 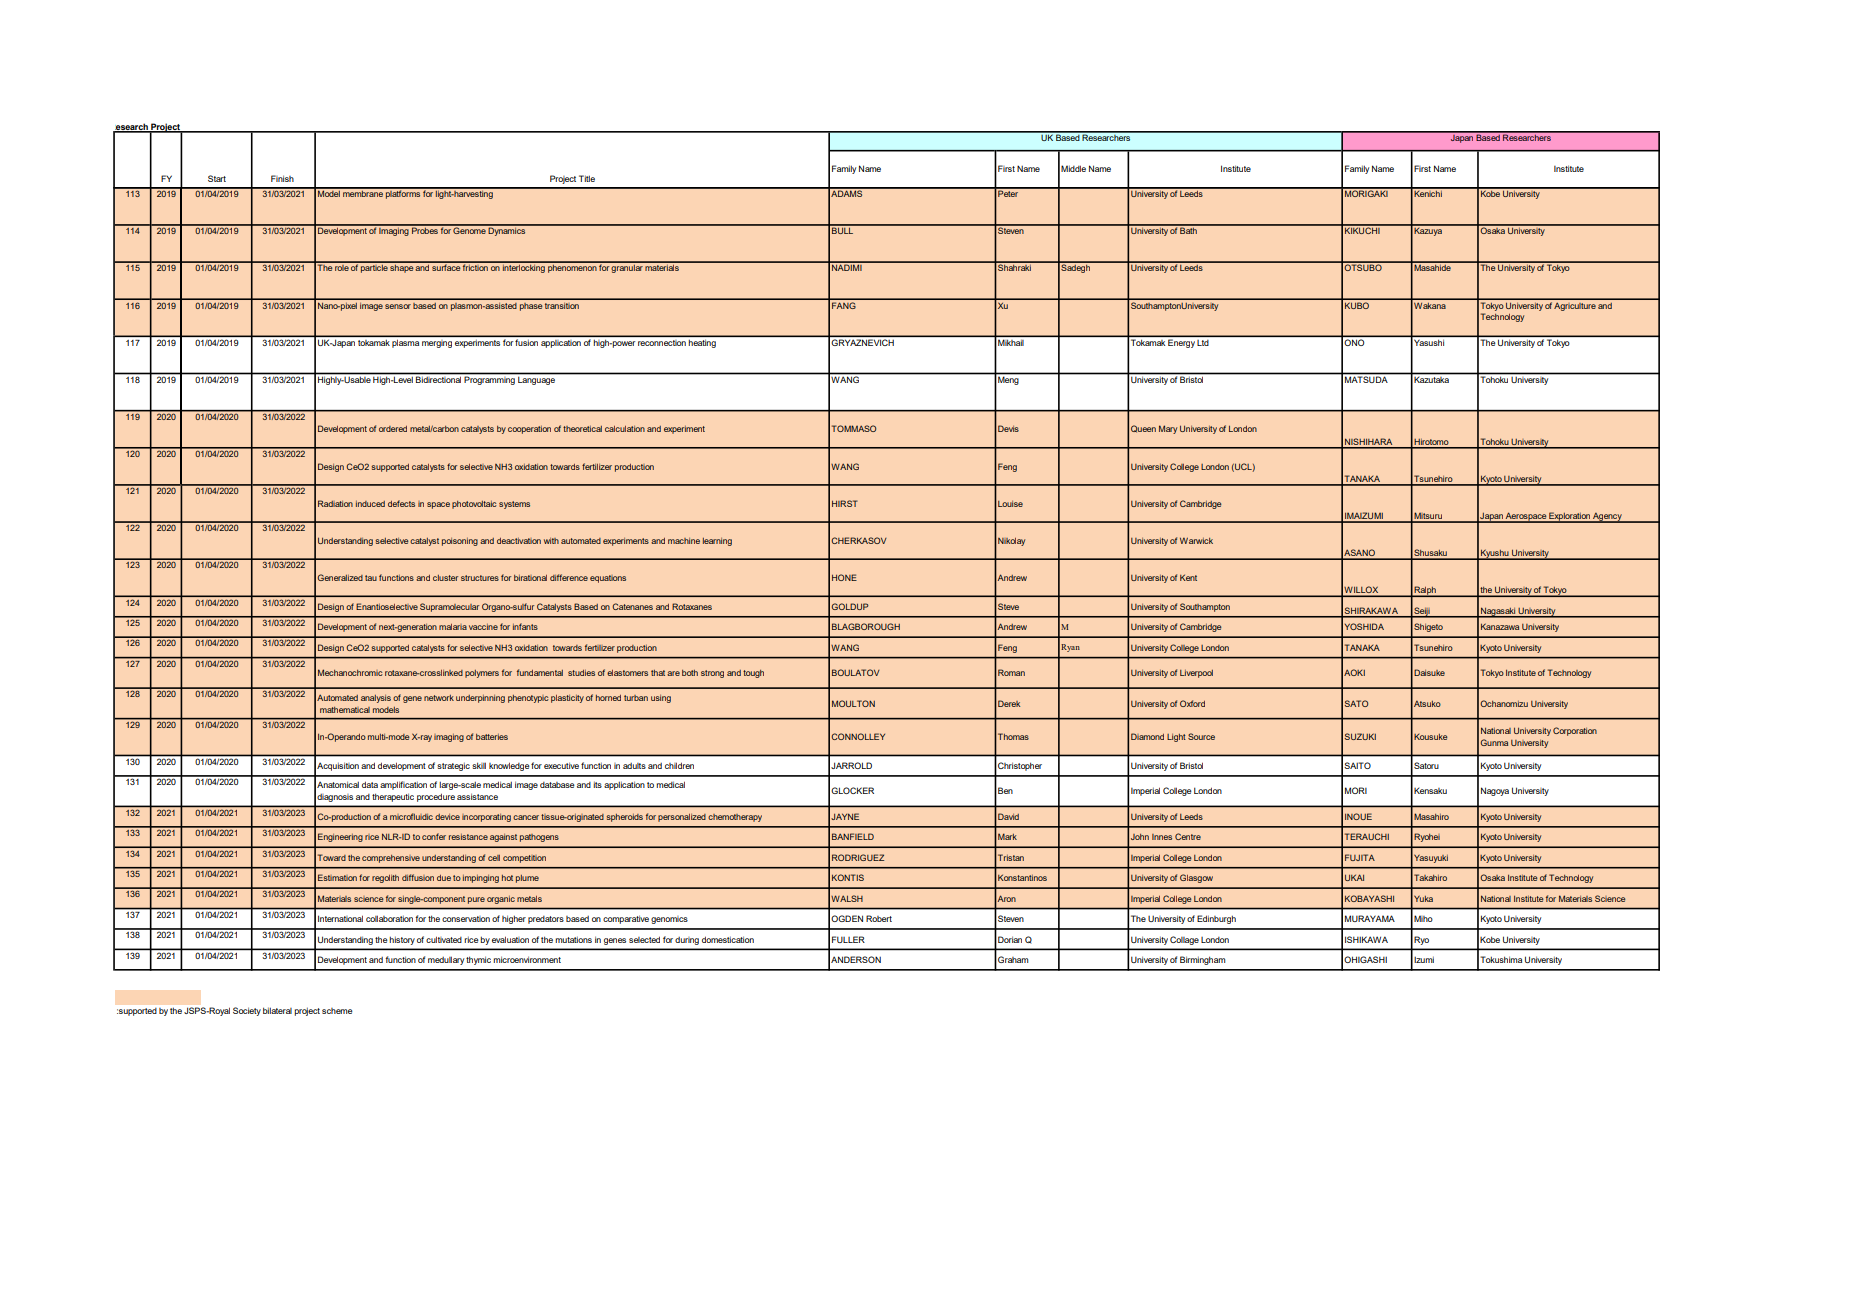 What do you see at coordinates (376, 699) in the screenshot?
I see `analysis` at bounding box center [376, 699].
